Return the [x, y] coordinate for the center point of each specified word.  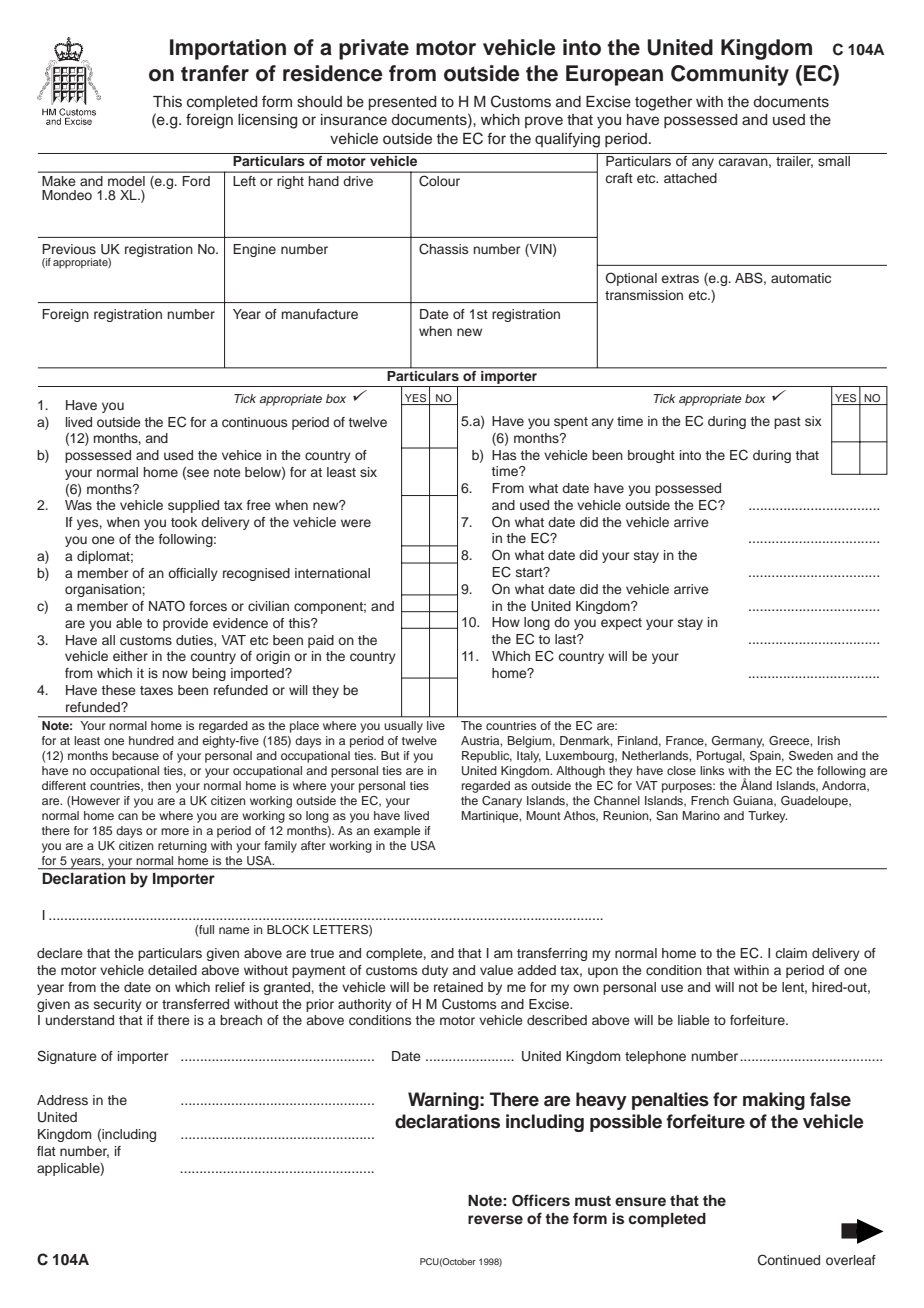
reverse [495, 1220]
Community [730, 75]
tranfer [215, 73]
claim [791, 953]
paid [321, 641]
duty [435, 971]
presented [402, 103]
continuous [254, 422]
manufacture [320, 314]
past [787, 423]
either [130, 656]
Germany [738, 742]
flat [46, 1151]
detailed [172, 970]
